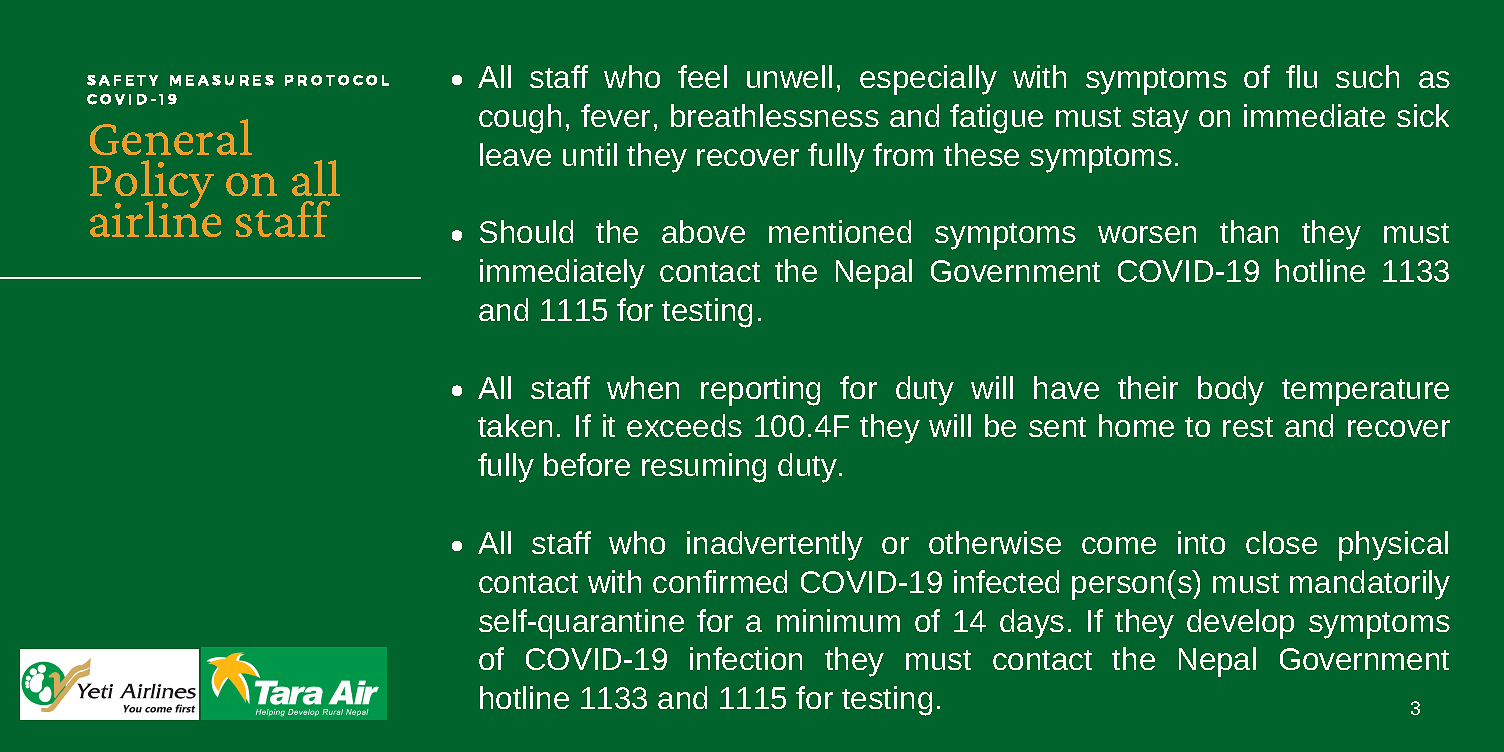 The width and height of the page is (1504, 752). Describe the element at coordinates (1231, 391) in the page. I see `body` at that location.
